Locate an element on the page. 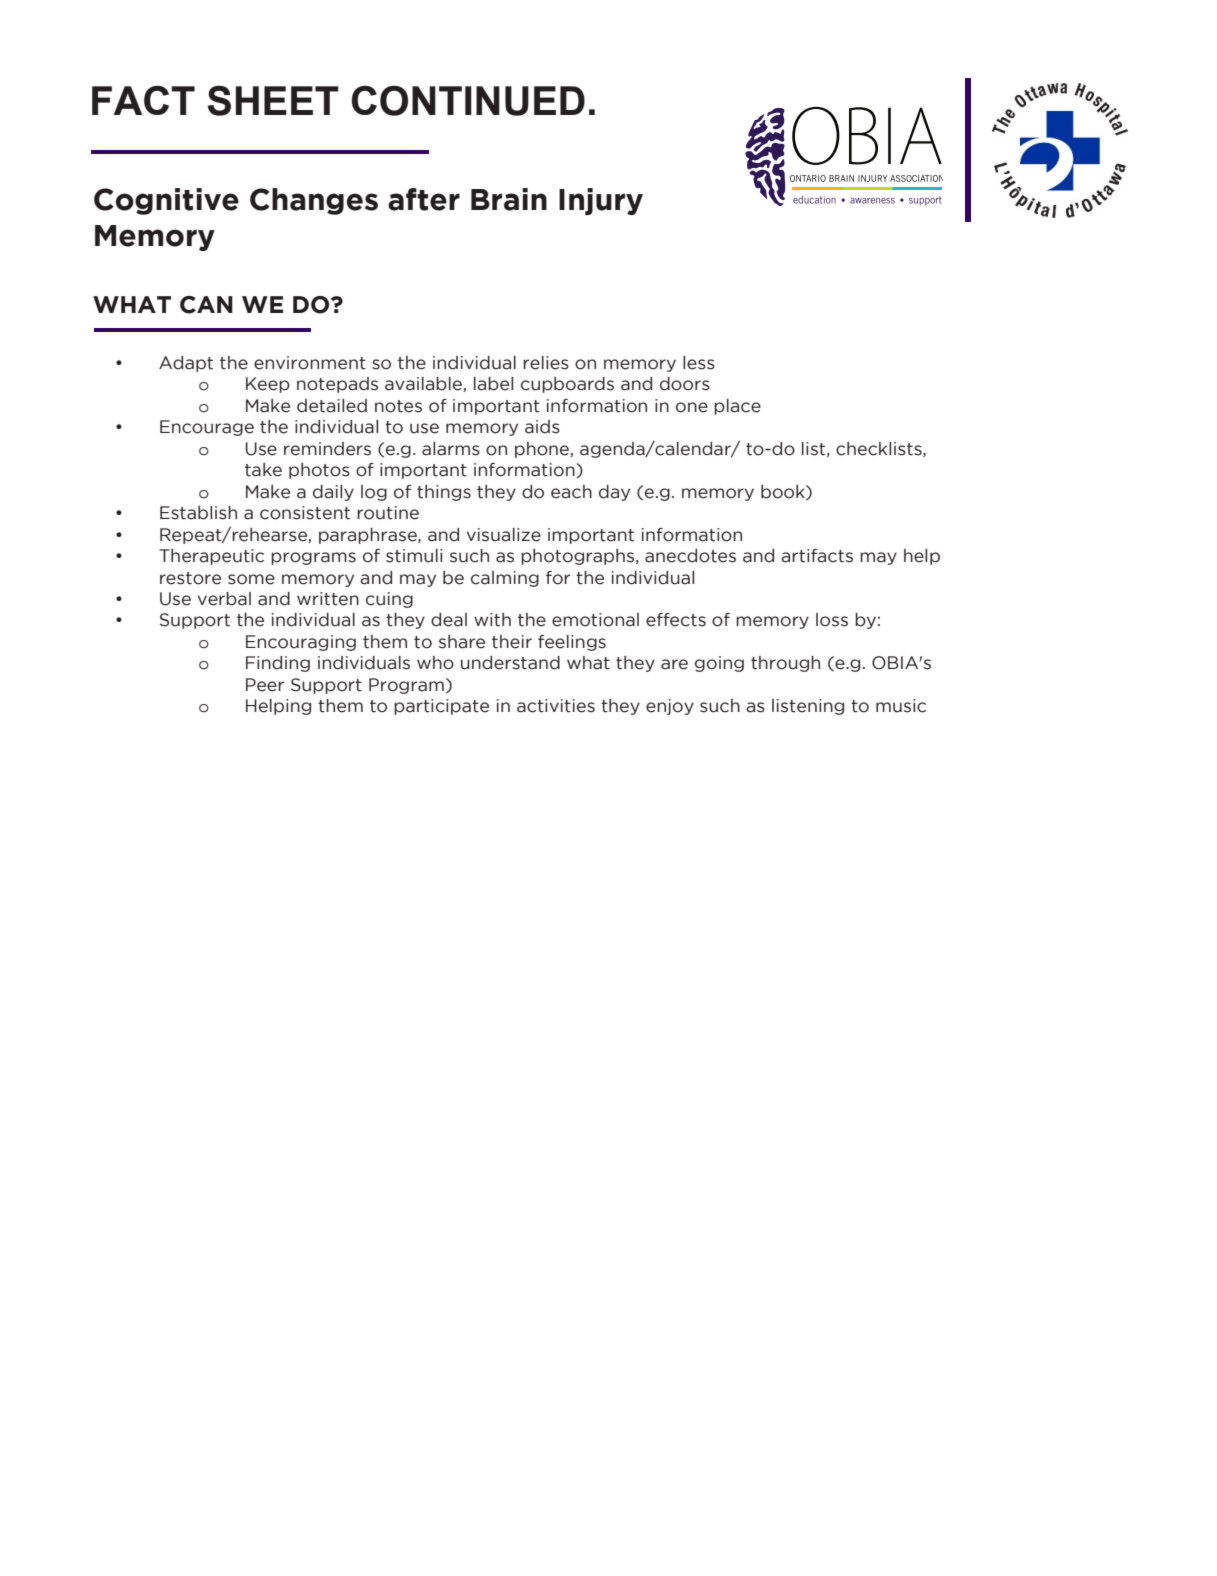  Injury is located at coordinates (601, 201).
